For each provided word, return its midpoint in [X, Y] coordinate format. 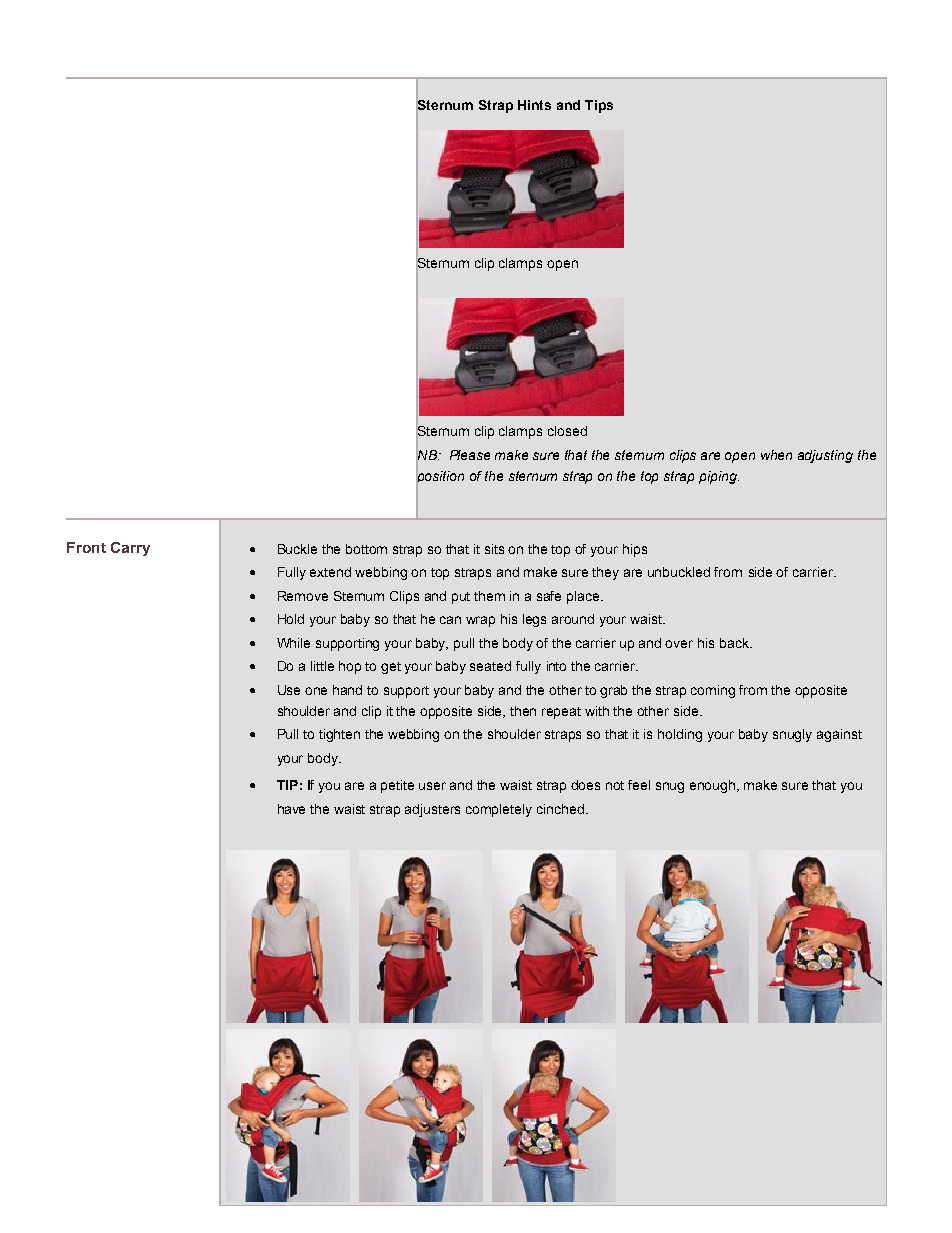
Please [470, 455]
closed [567, 431]
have [291, 809]
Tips [599, 106]
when [776, 455]
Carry [130, 549]
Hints [534, 105]
